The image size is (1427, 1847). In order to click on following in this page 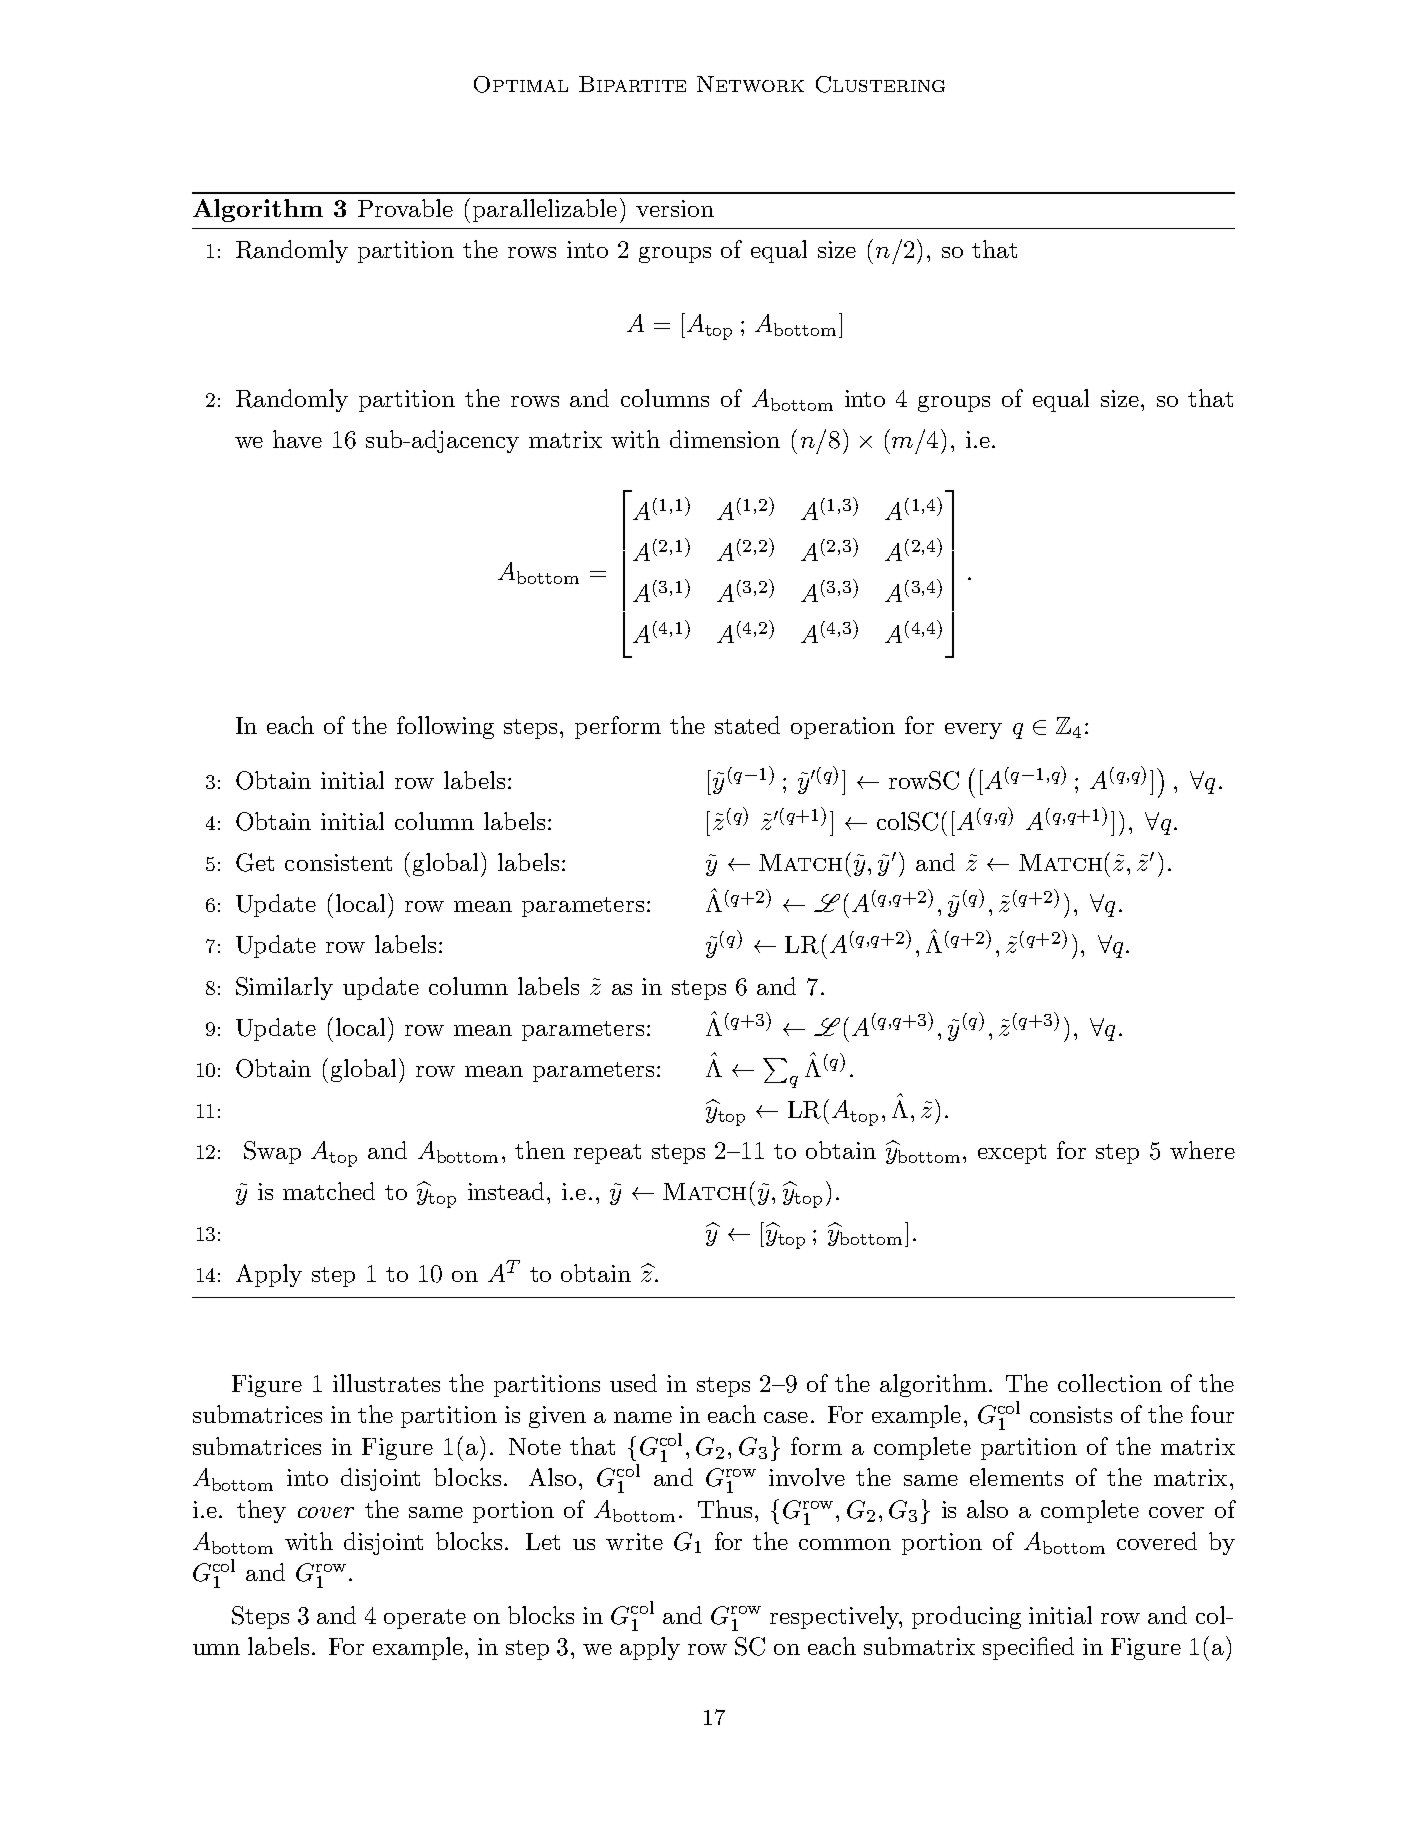, I will do `click(445, 727)`.
